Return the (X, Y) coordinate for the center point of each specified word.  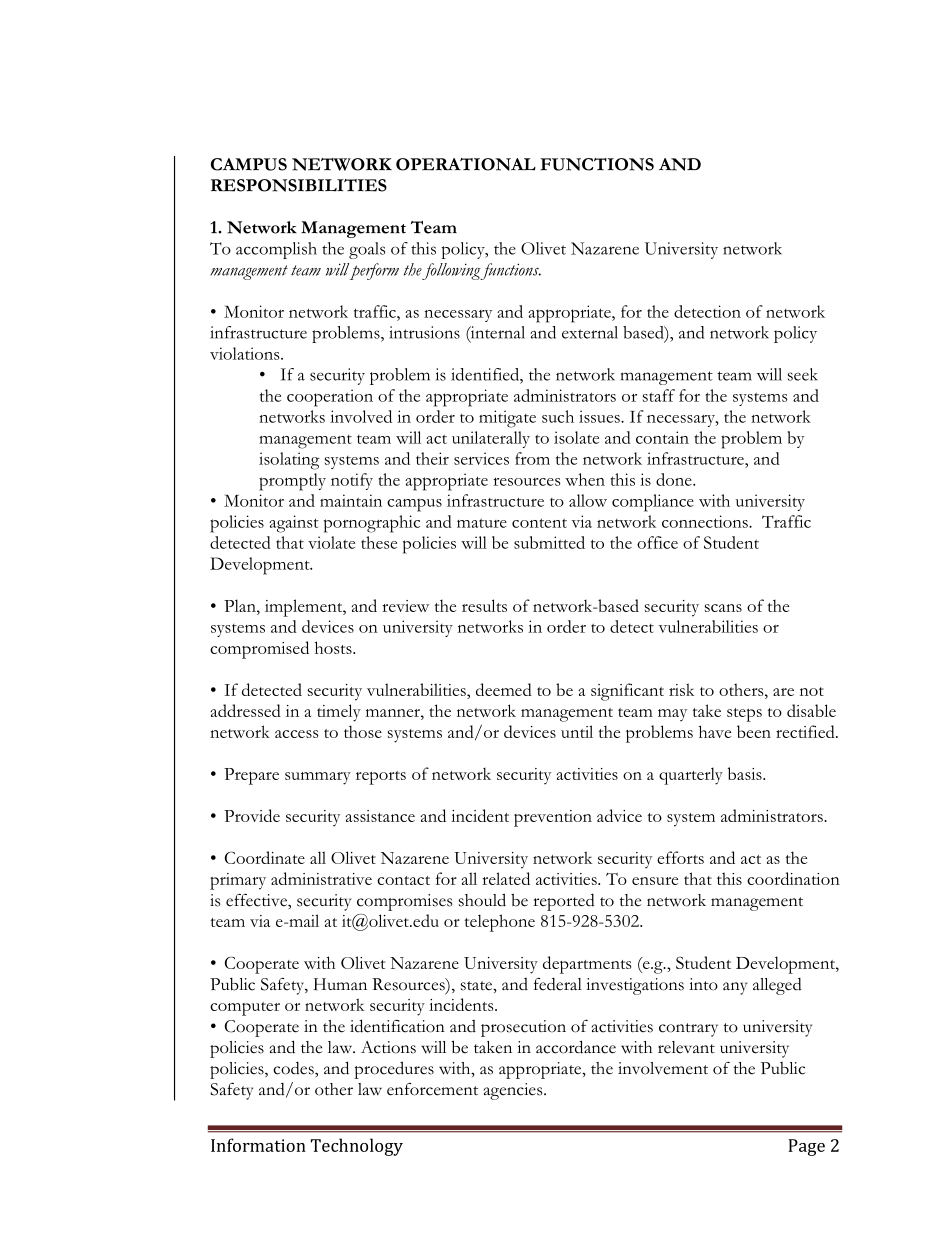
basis (746, 773)
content (539, 523)
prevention (553, 818)
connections (706, 521)
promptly (292, 482)
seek (802, 374)
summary (318, 778)
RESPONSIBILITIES (299, 185)
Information (258, 1145)
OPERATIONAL (466, 164)
